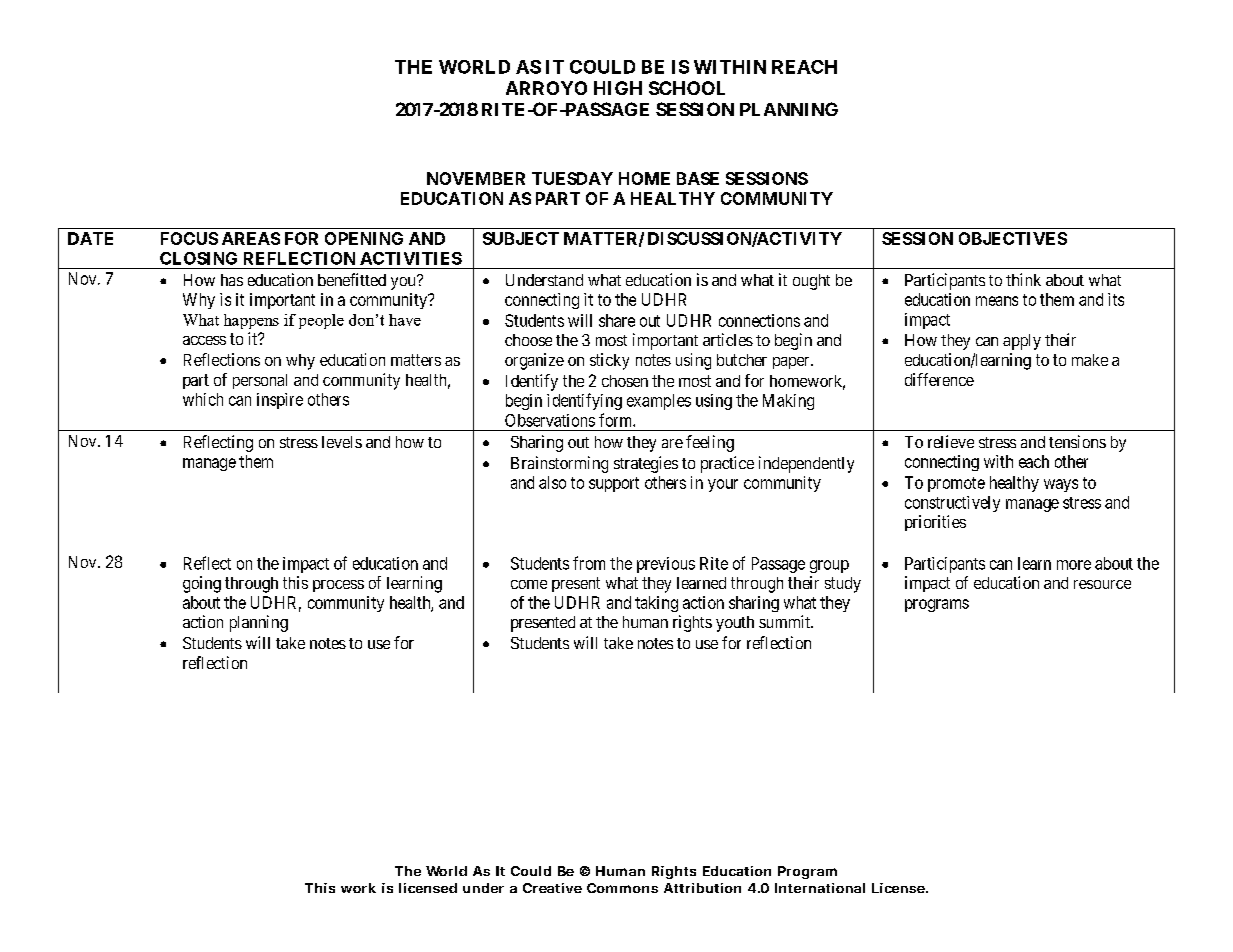 Image resolution: width=1233 pixels, height=952 pixels. I want to click on access, so click(204, 340).
